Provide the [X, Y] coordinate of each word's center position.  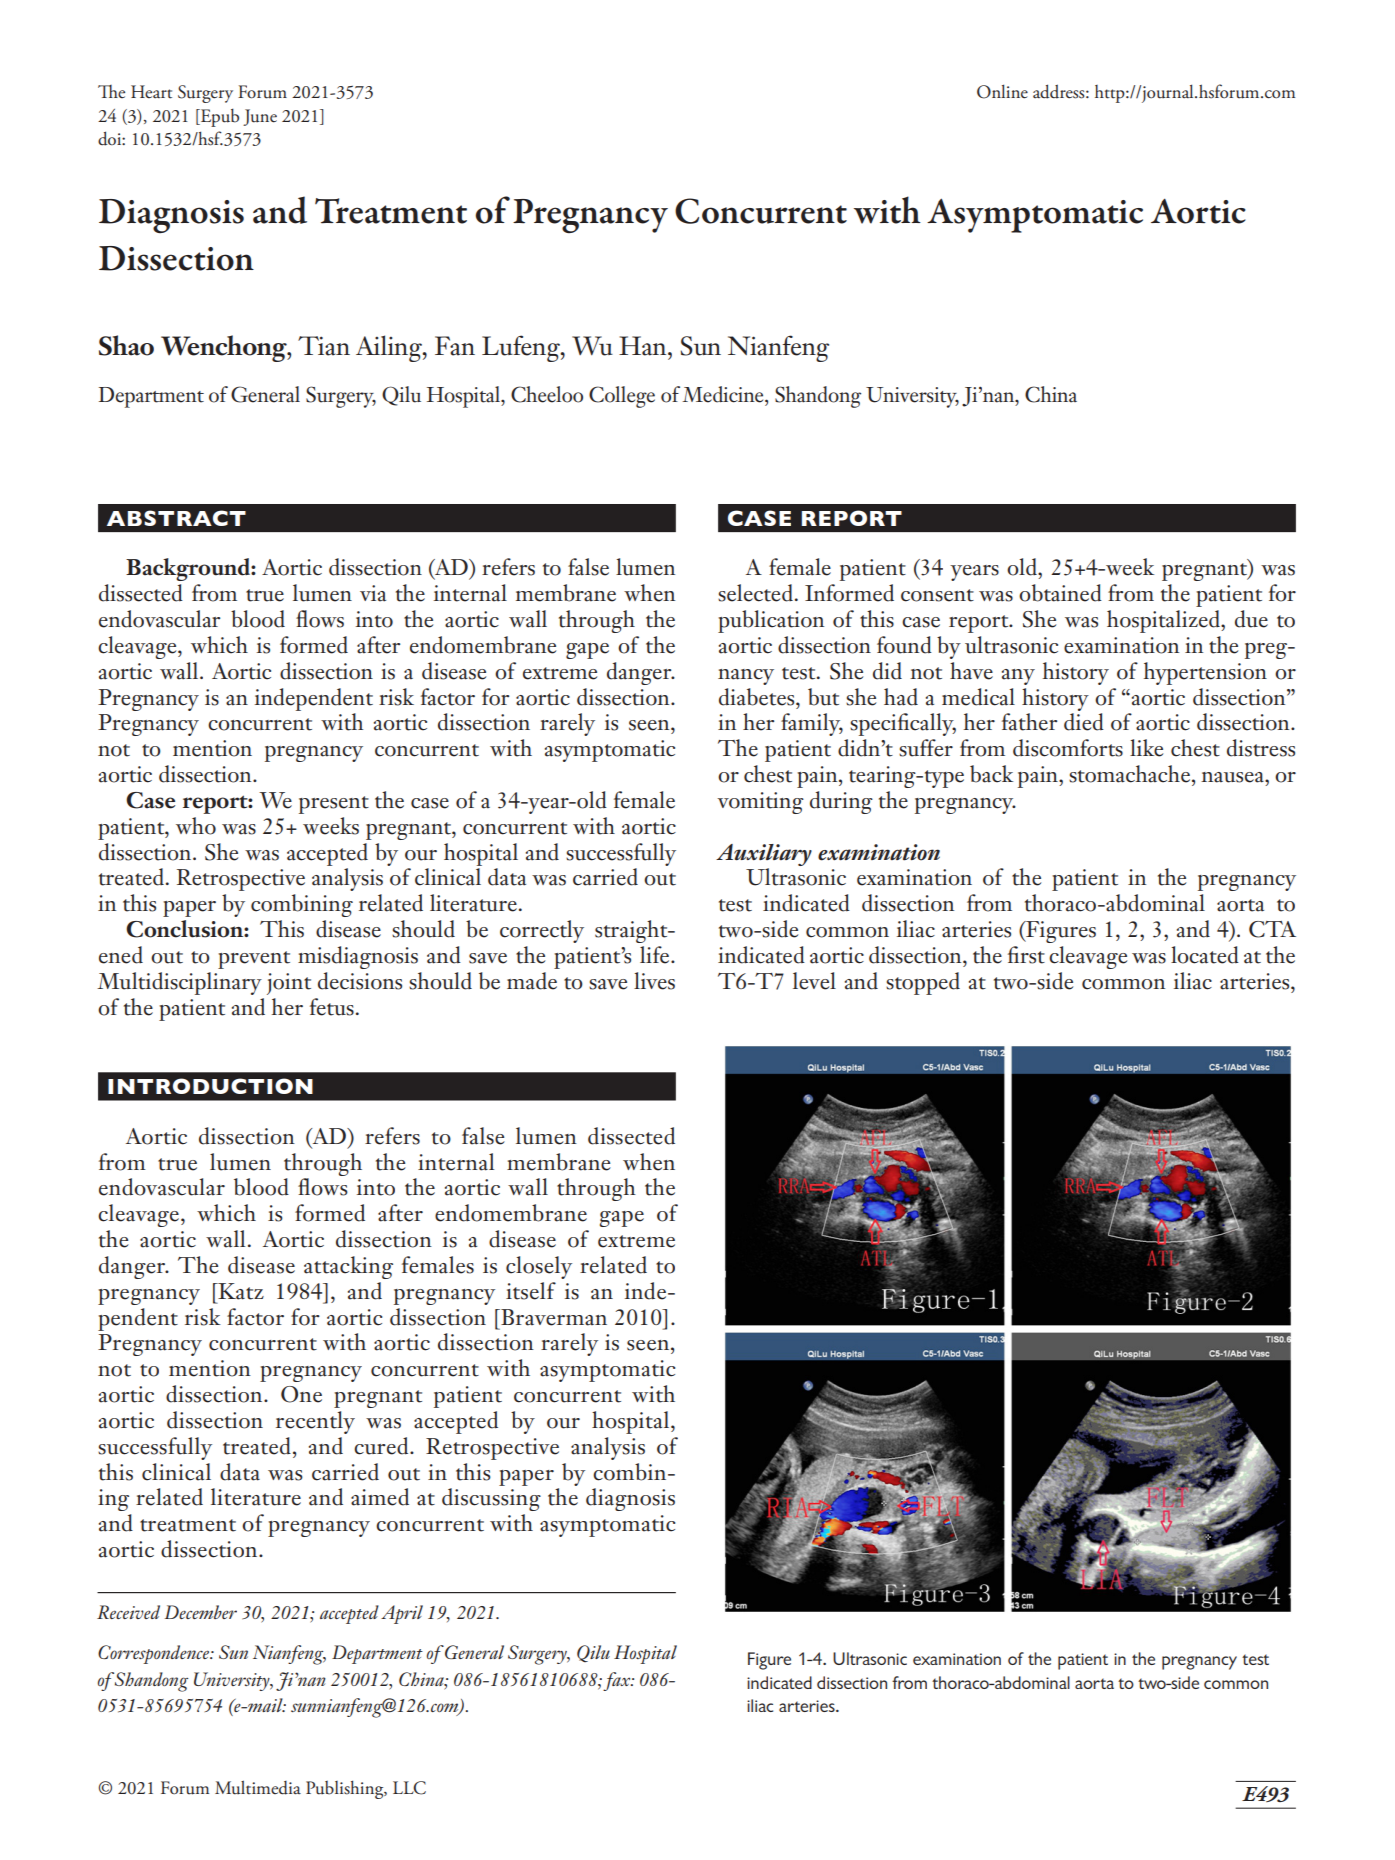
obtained [1060, 593]
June [260, 117]
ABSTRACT [176, 518]
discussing [491, 1499]
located [1205, 955]
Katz [240, 1291]
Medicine [724, 394]
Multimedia [258, 1787]
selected [755, 593]
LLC [409, 1788]
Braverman [553, 1317]
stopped [923, 983]
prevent [254, 960]
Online [1002, 91]
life [656, 955]
